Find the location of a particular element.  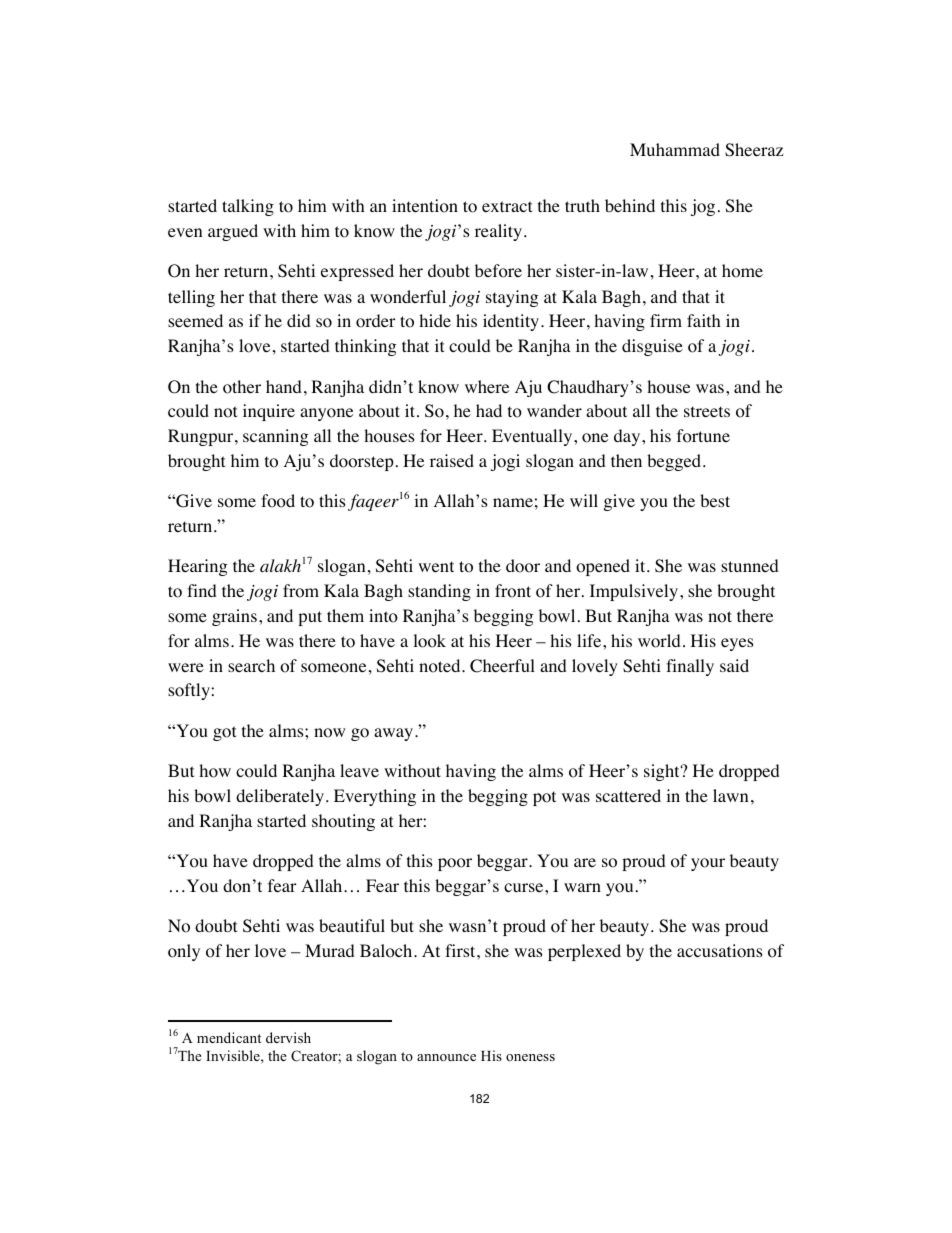

other is located at coordinates (242, 387).
